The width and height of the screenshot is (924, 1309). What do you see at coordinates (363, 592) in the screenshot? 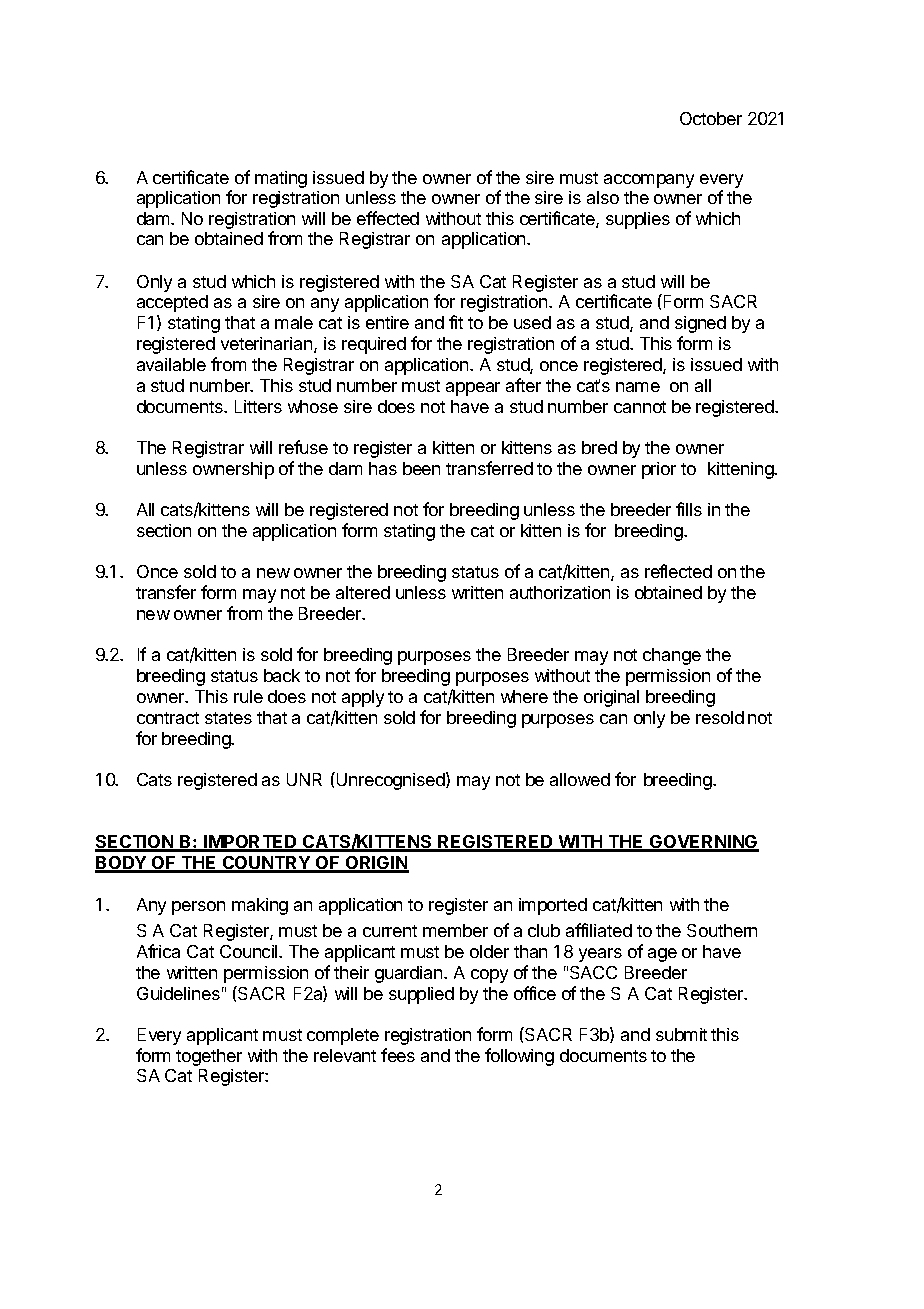
I see `altered` at bounding box center [363, 592].
